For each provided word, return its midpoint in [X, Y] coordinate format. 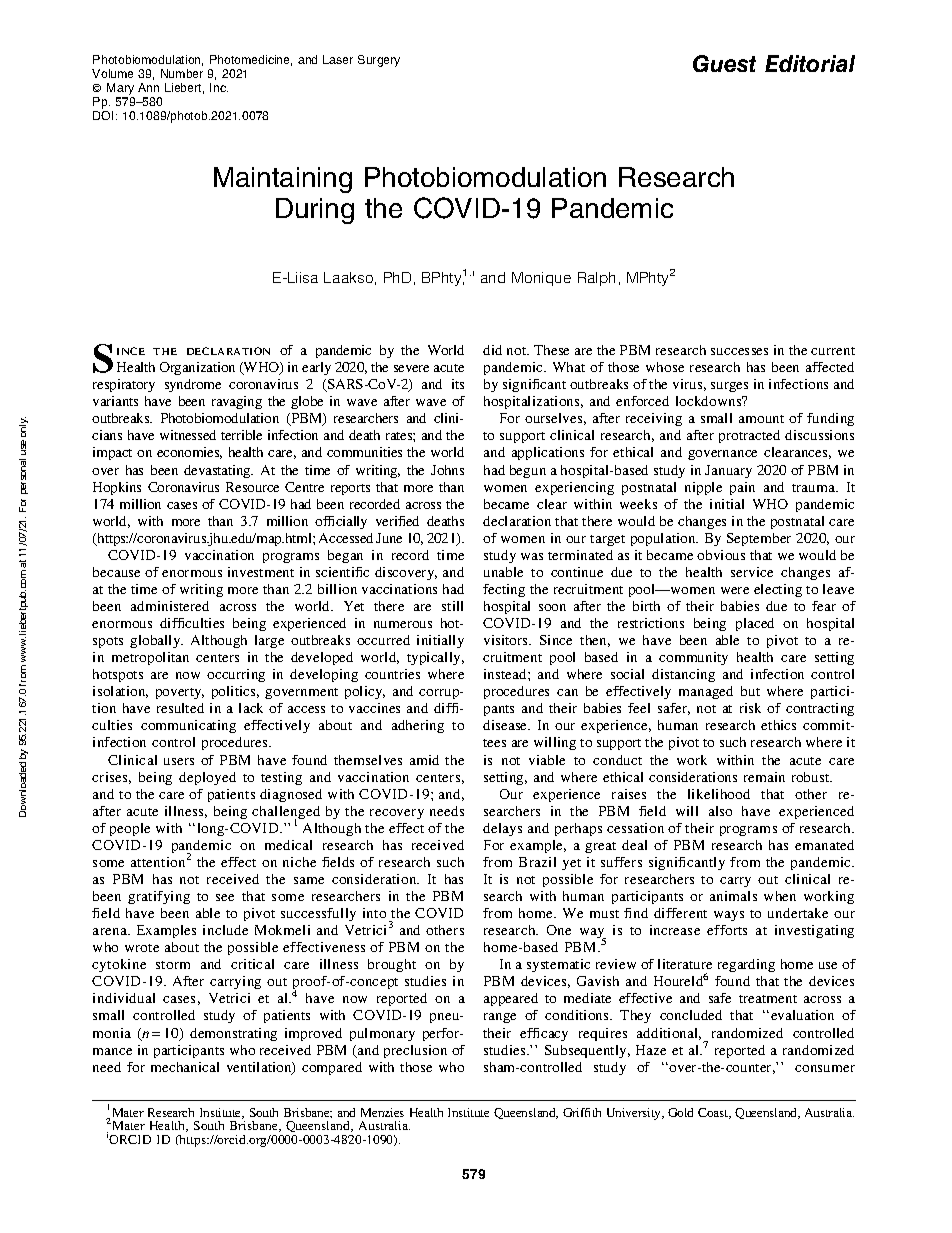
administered [170, 606]
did [492, 350]
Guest [724, 63]
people [130, 829]
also [720, 811]
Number [182, 73]
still [452, 606]
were [735, 590]
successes [739, 351]
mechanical [185, 1067]
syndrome [193, 385]
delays [502, 829]
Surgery [379, 61]
